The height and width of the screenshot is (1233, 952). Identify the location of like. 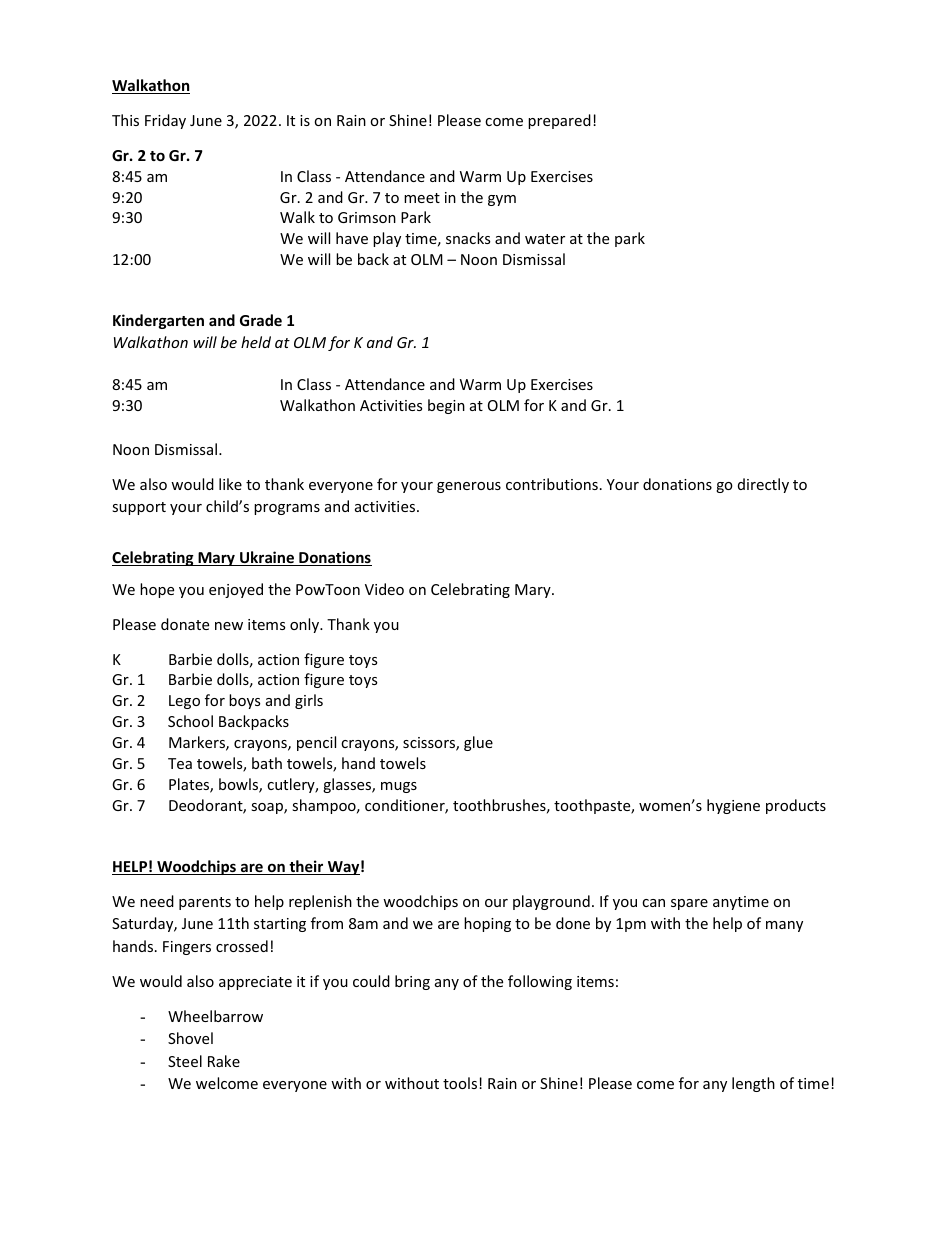
(230, 484).
